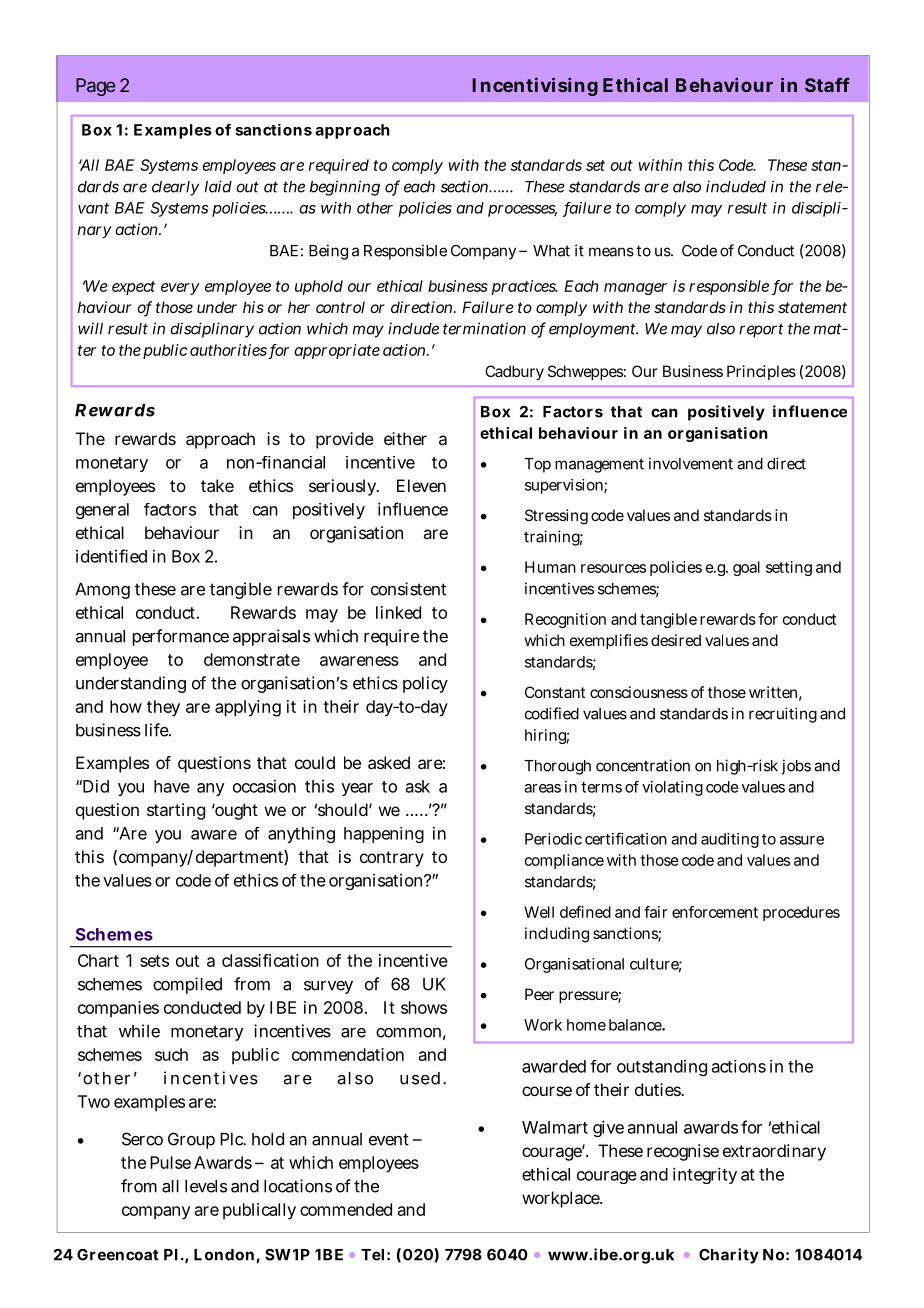  What do you see at coordinates (372, 1255) in the page?
I see `Tel` at bounding box center [372, 1255].
